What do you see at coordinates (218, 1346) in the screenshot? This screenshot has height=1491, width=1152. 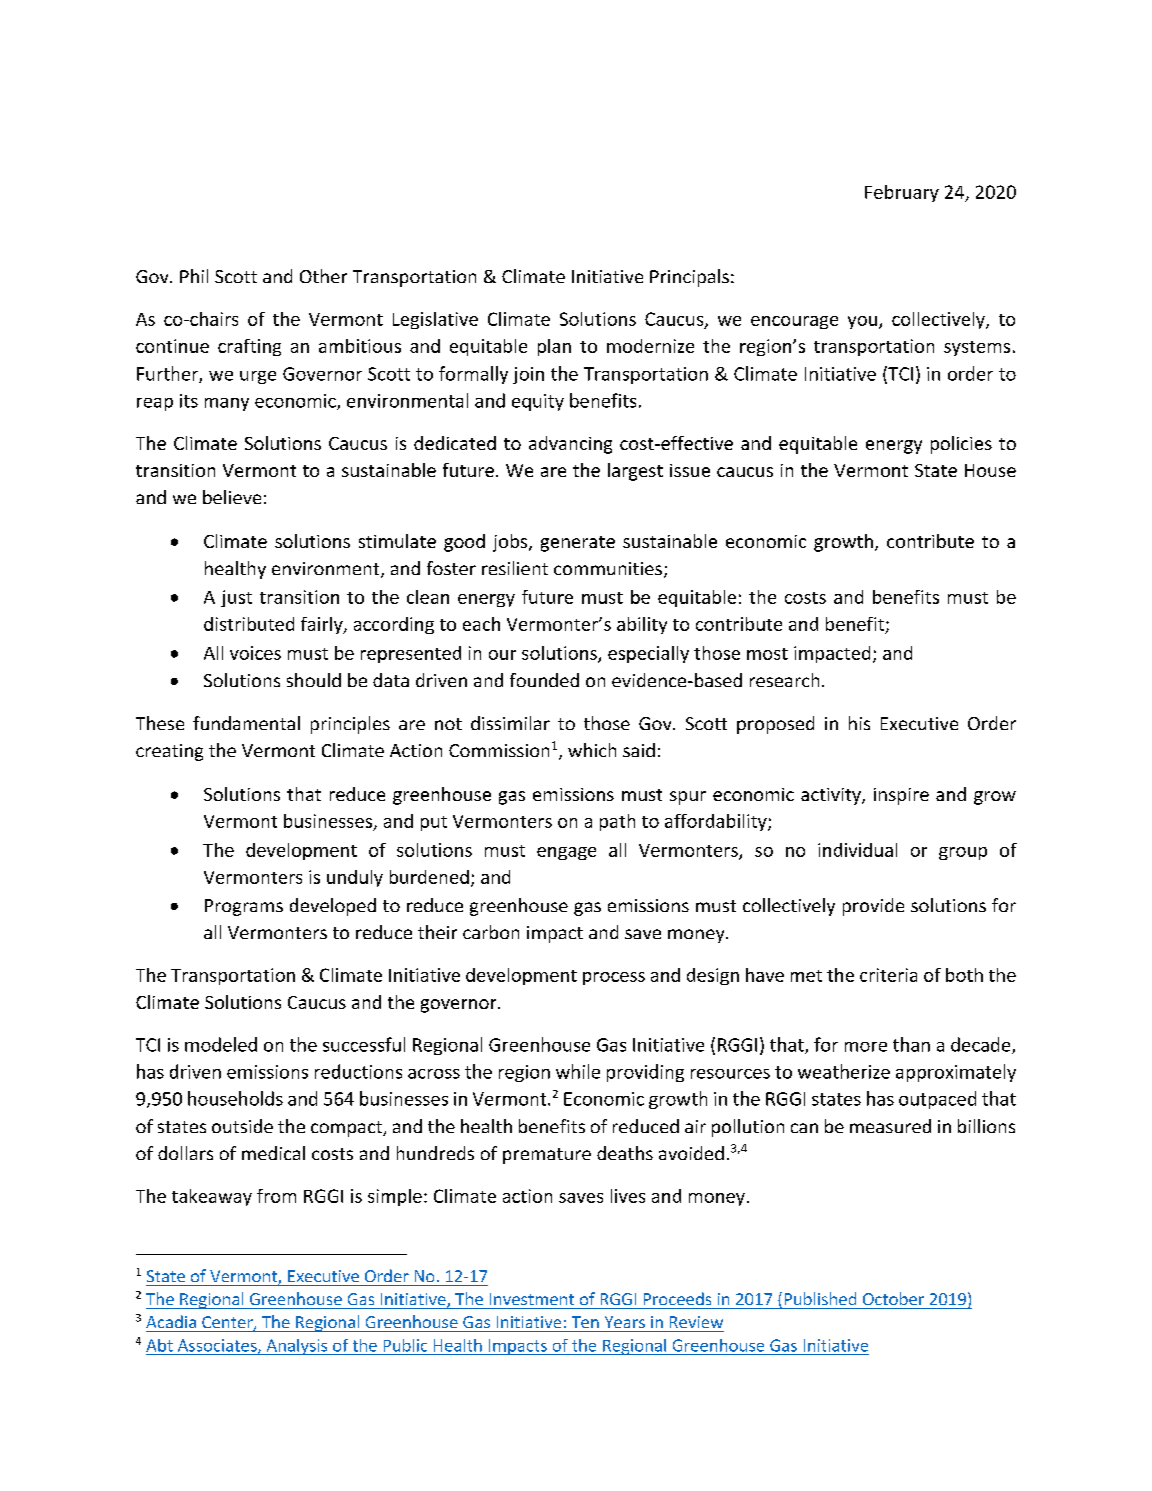 I see `Associates` at bounding box center [218, 1346].
